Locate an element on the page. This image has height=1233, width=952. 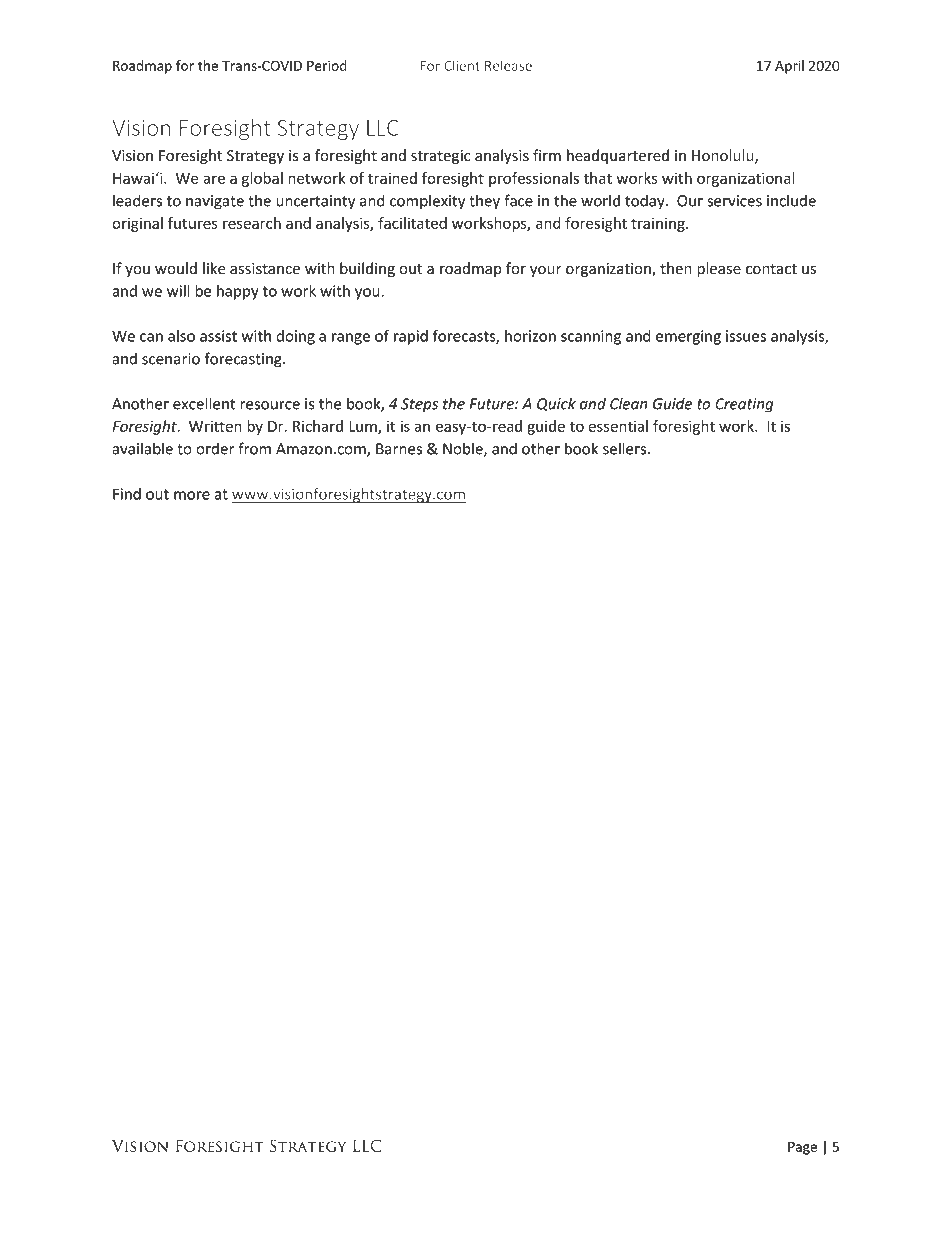
April is located at coordinates (789, 67).
